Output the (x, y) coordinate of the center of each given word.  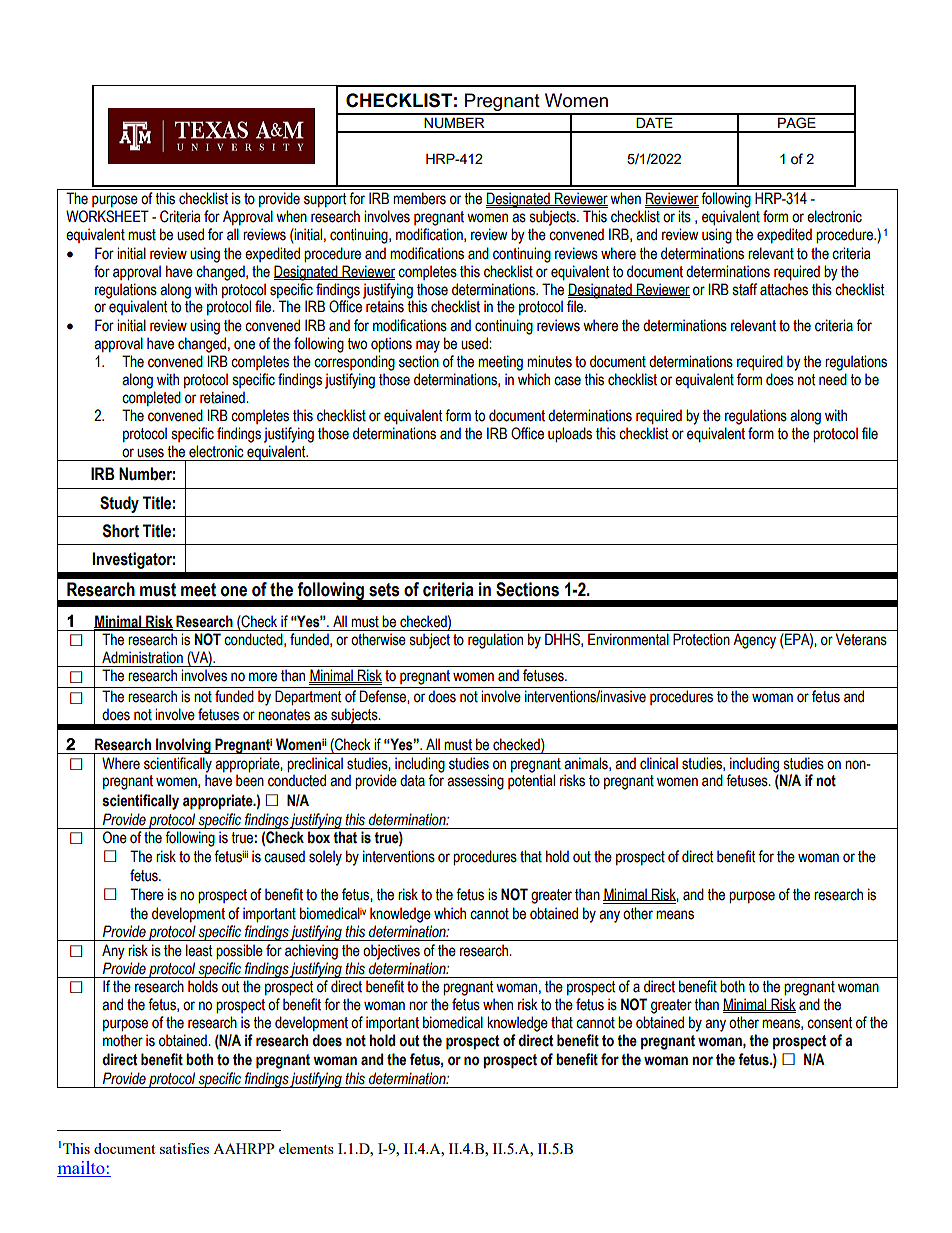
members (419, 198)
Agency (754, 641)
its (684, 216)
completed (151, 398)
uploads (570, 434)
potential (531, 781)
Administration (142, 657)
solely (325, 858)
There (147, 894)
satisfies (184, 1148)
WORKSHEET (107, 216)
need (833, 379)
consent (829, 1023)
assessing (475, 782)
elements (306, 1148)
